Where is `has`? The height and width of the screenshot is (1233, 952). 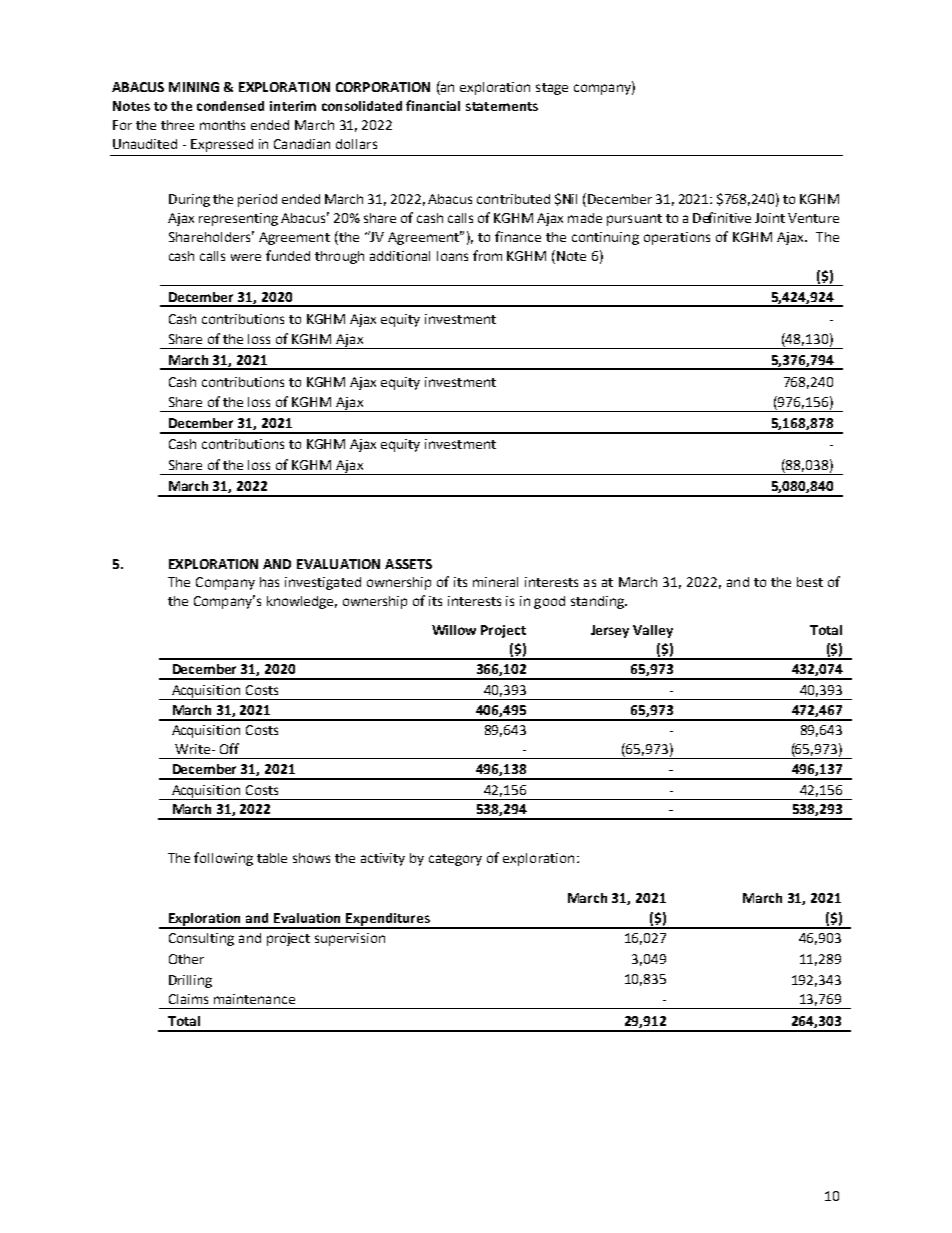 has is located at coordinates (269, 582).
